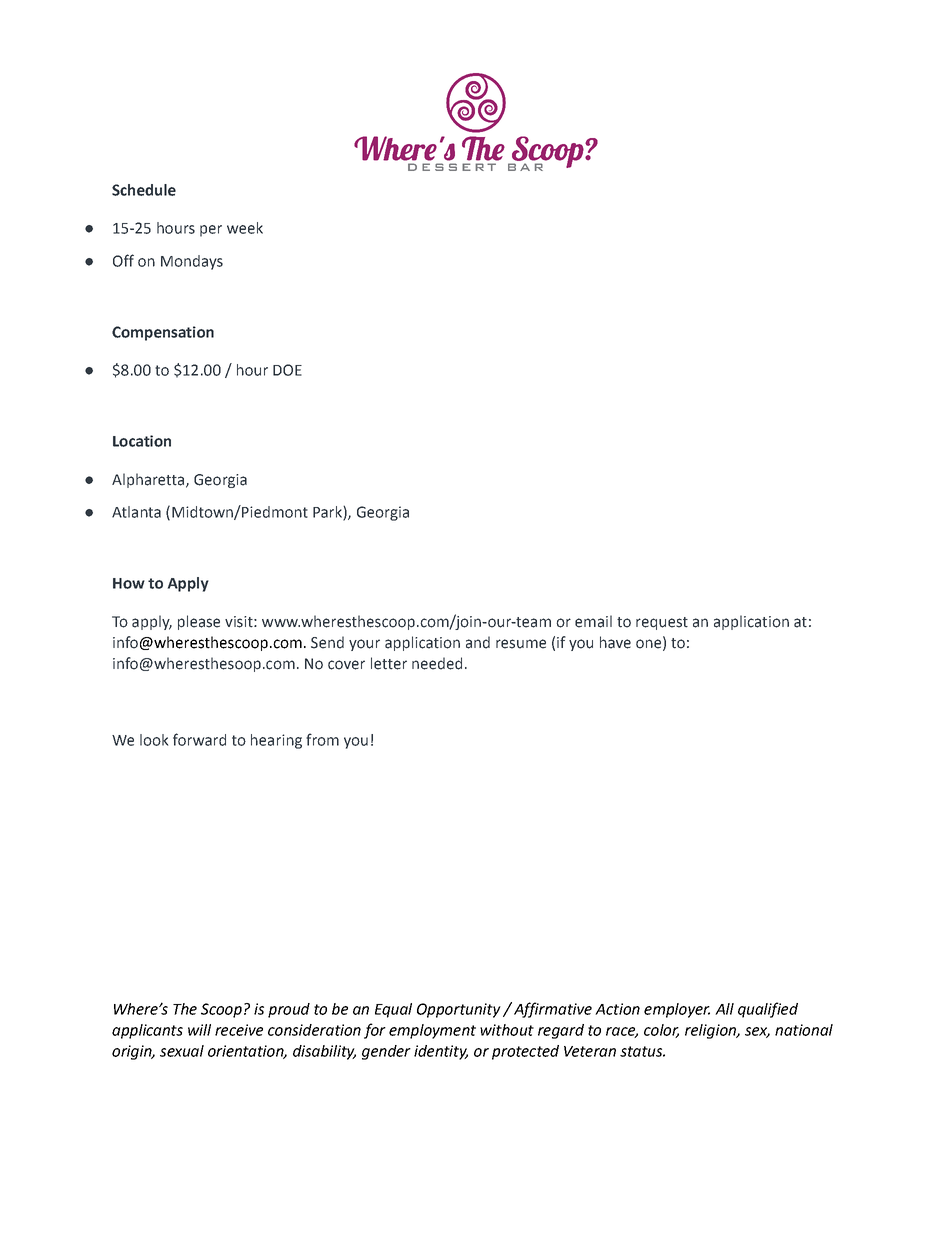  Describe the element at coordinates (199, 739) in the screenshot. I see `forward` at that location.
